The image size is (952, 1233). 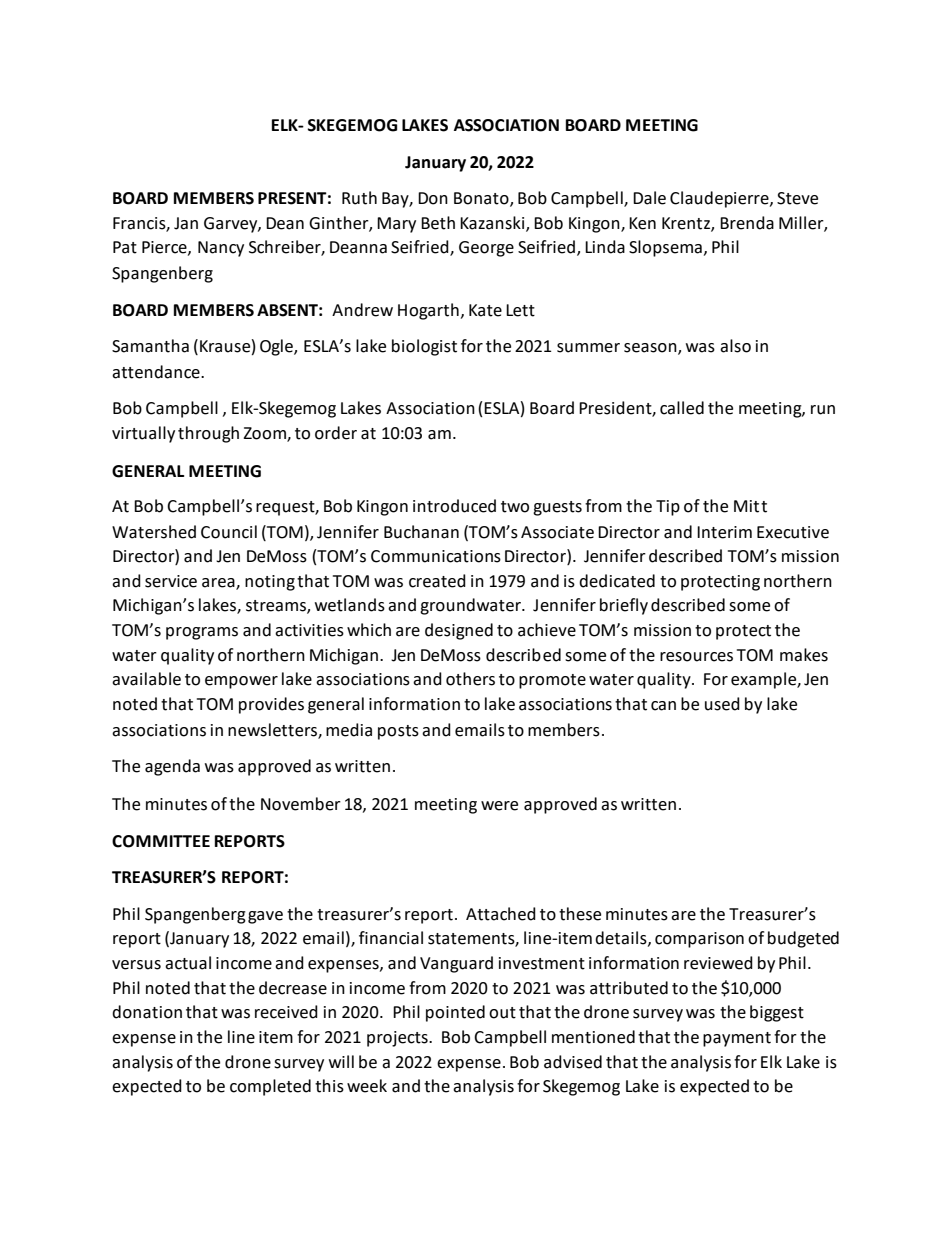 What do you see at coordinates (455, 1013) in the image?
I see `pointed` at bounding box center [455, 1013].
